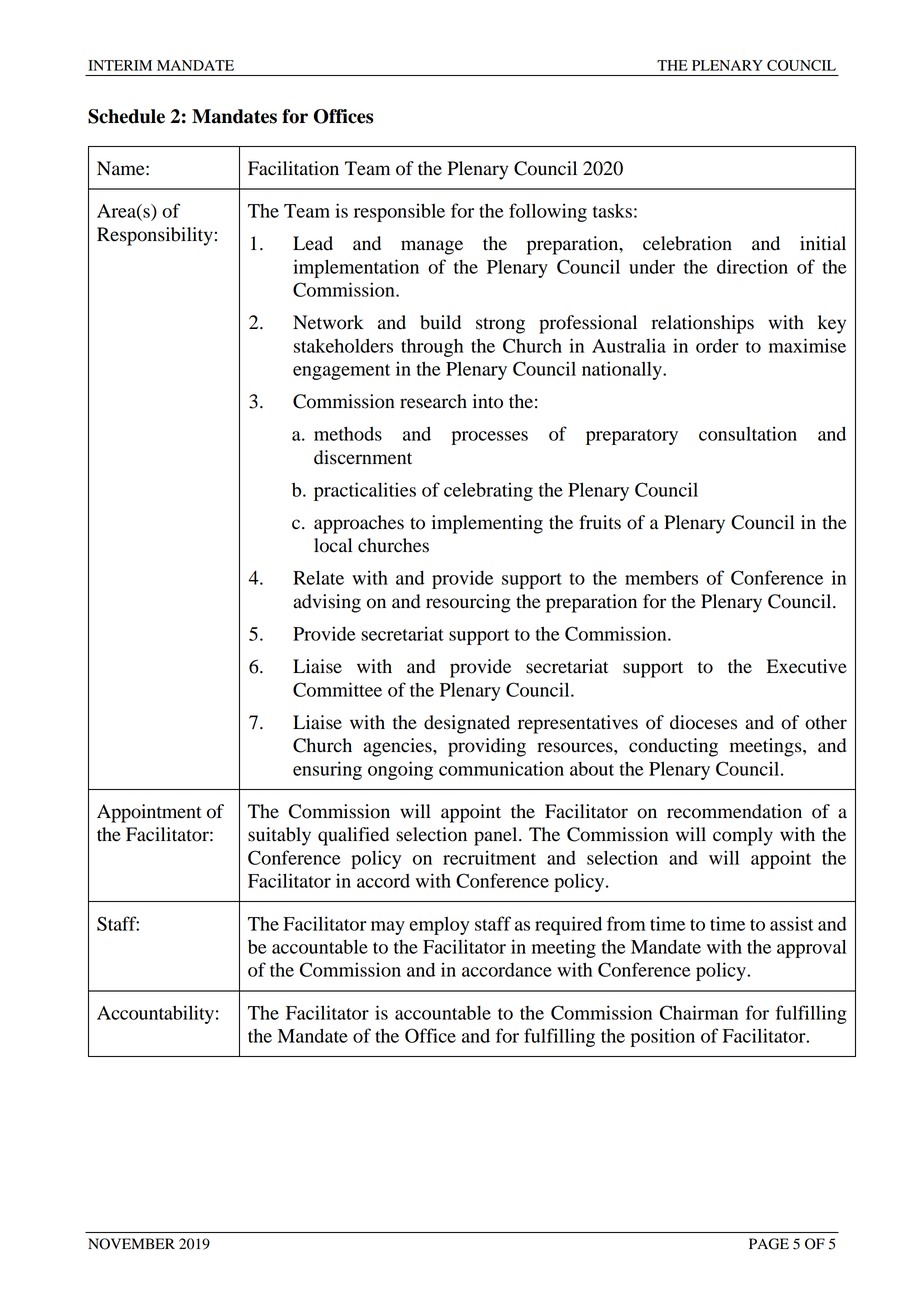 This page has height=1308, width=924. I want to click on celebration, so click(687, 243).
